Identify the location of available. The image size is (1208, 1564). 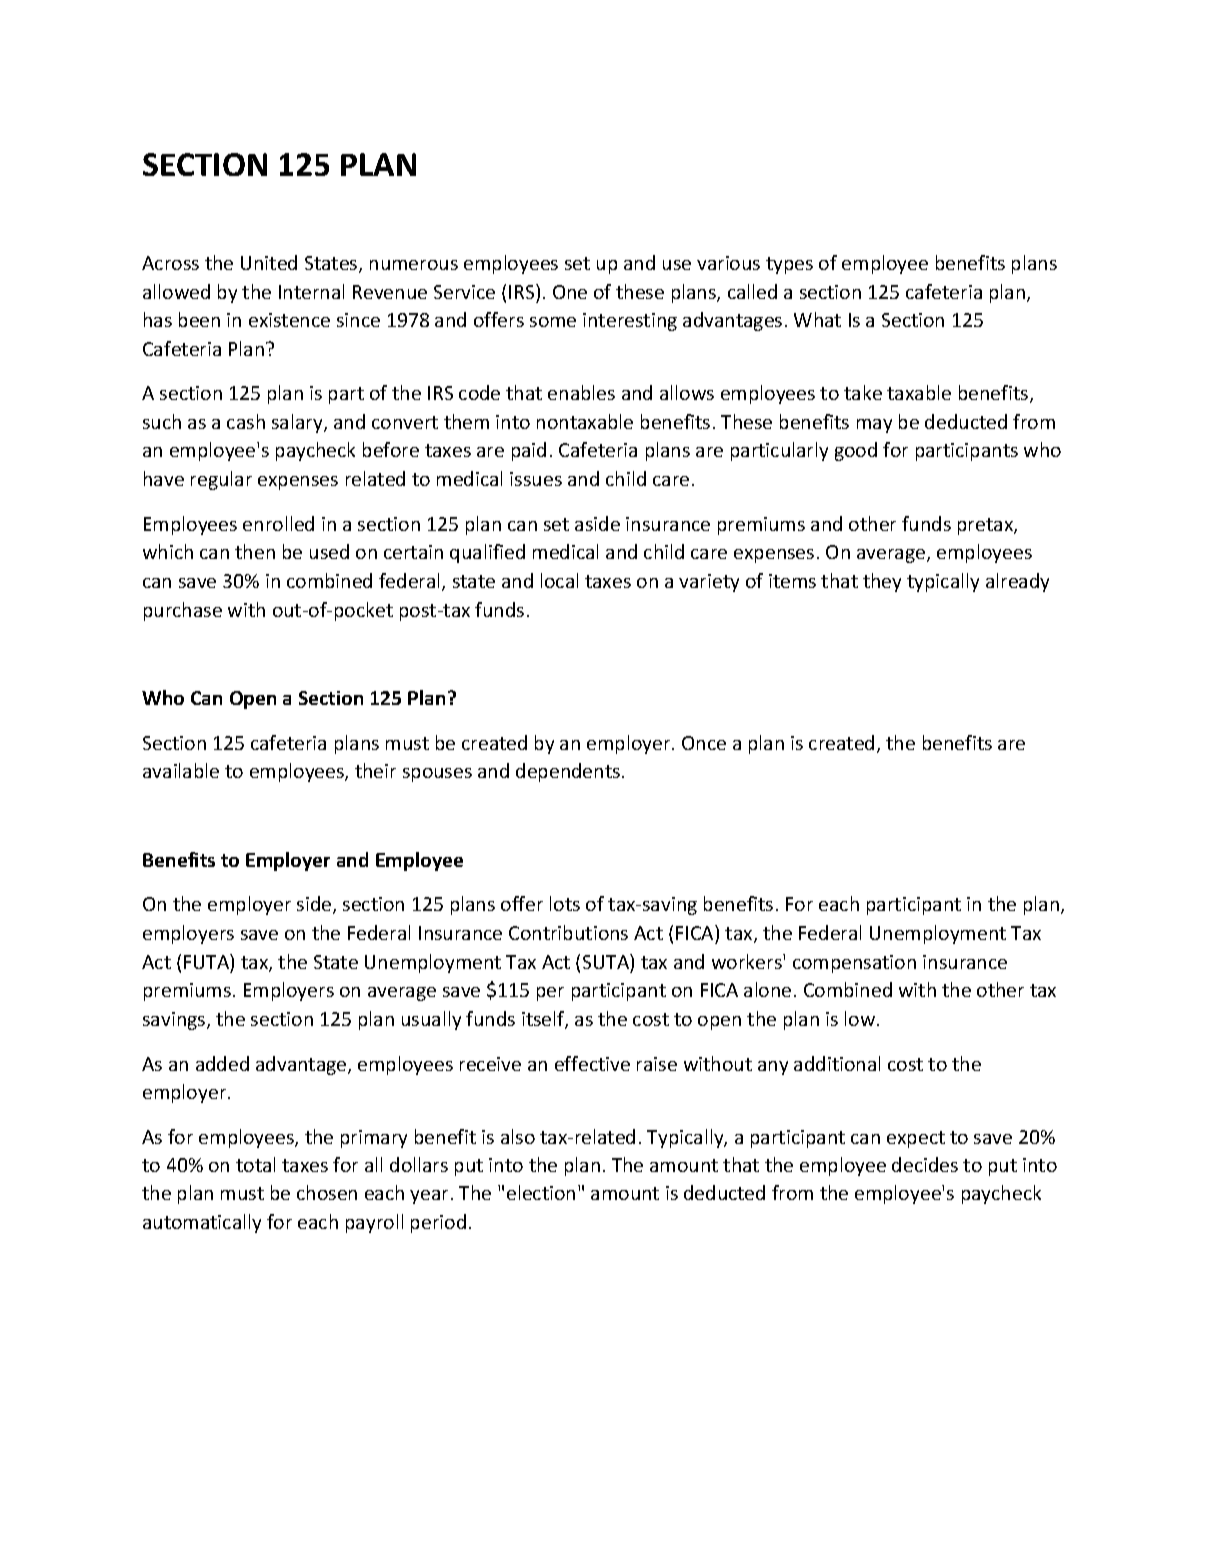
(181, 770).
